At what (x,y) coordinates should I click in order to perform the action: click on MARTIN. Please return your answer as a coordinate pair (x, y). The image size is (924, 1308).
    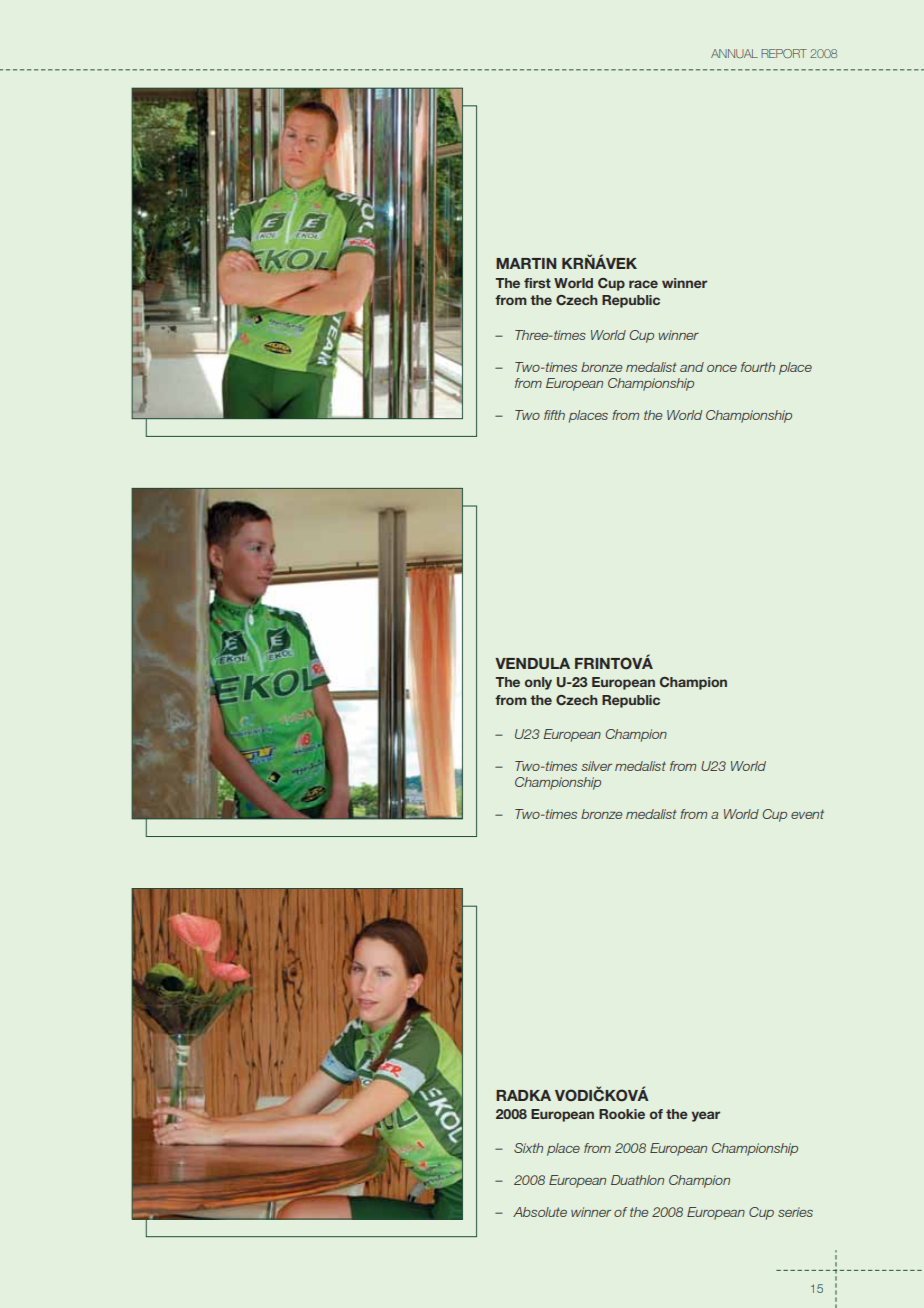
    Looking at the image, I should click on (526, 263).
